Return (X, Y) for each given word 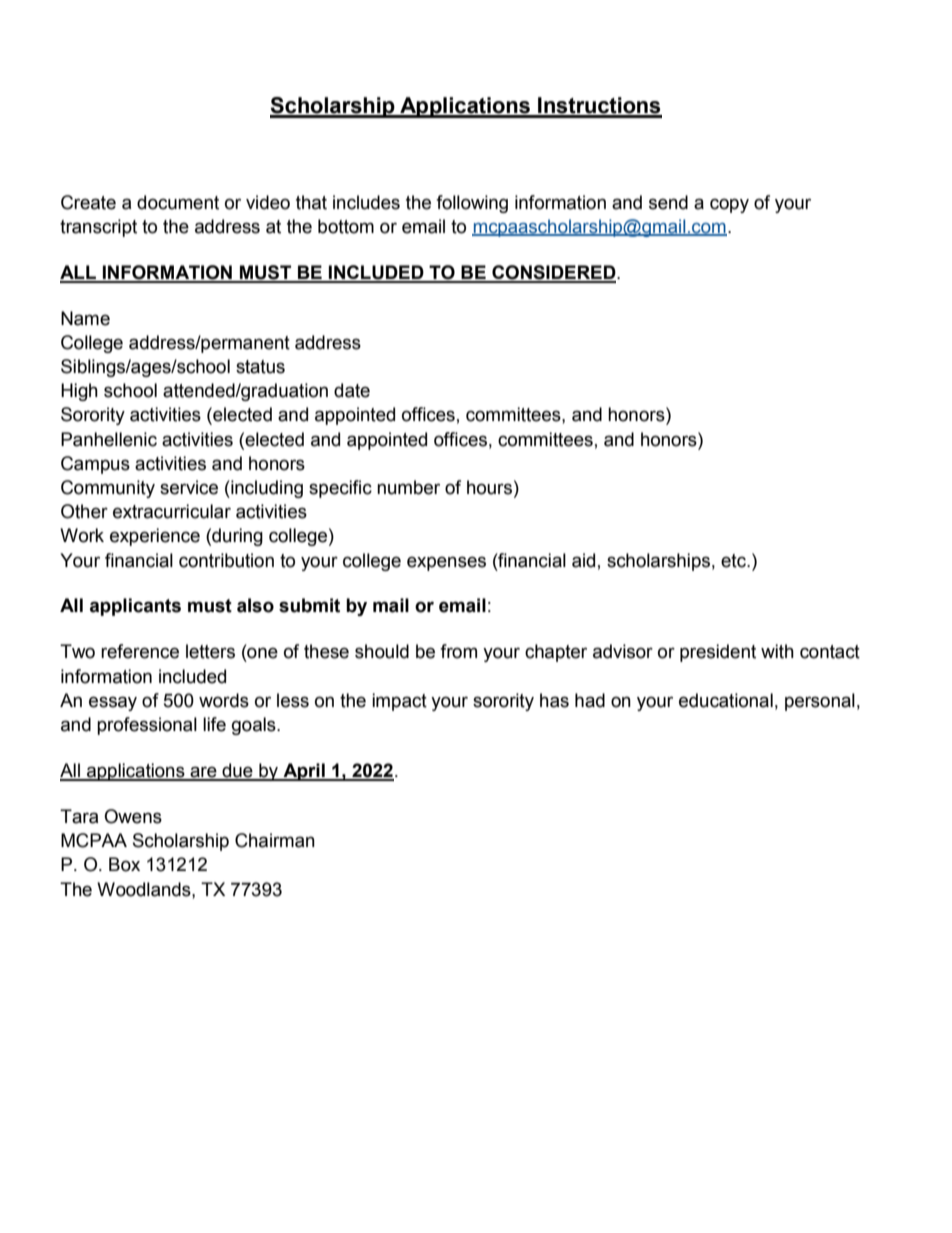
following (472, 204)
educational (726, 700)
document (178, 202)
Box (124, 864)
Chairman (275, 840)
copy (729, 205)
